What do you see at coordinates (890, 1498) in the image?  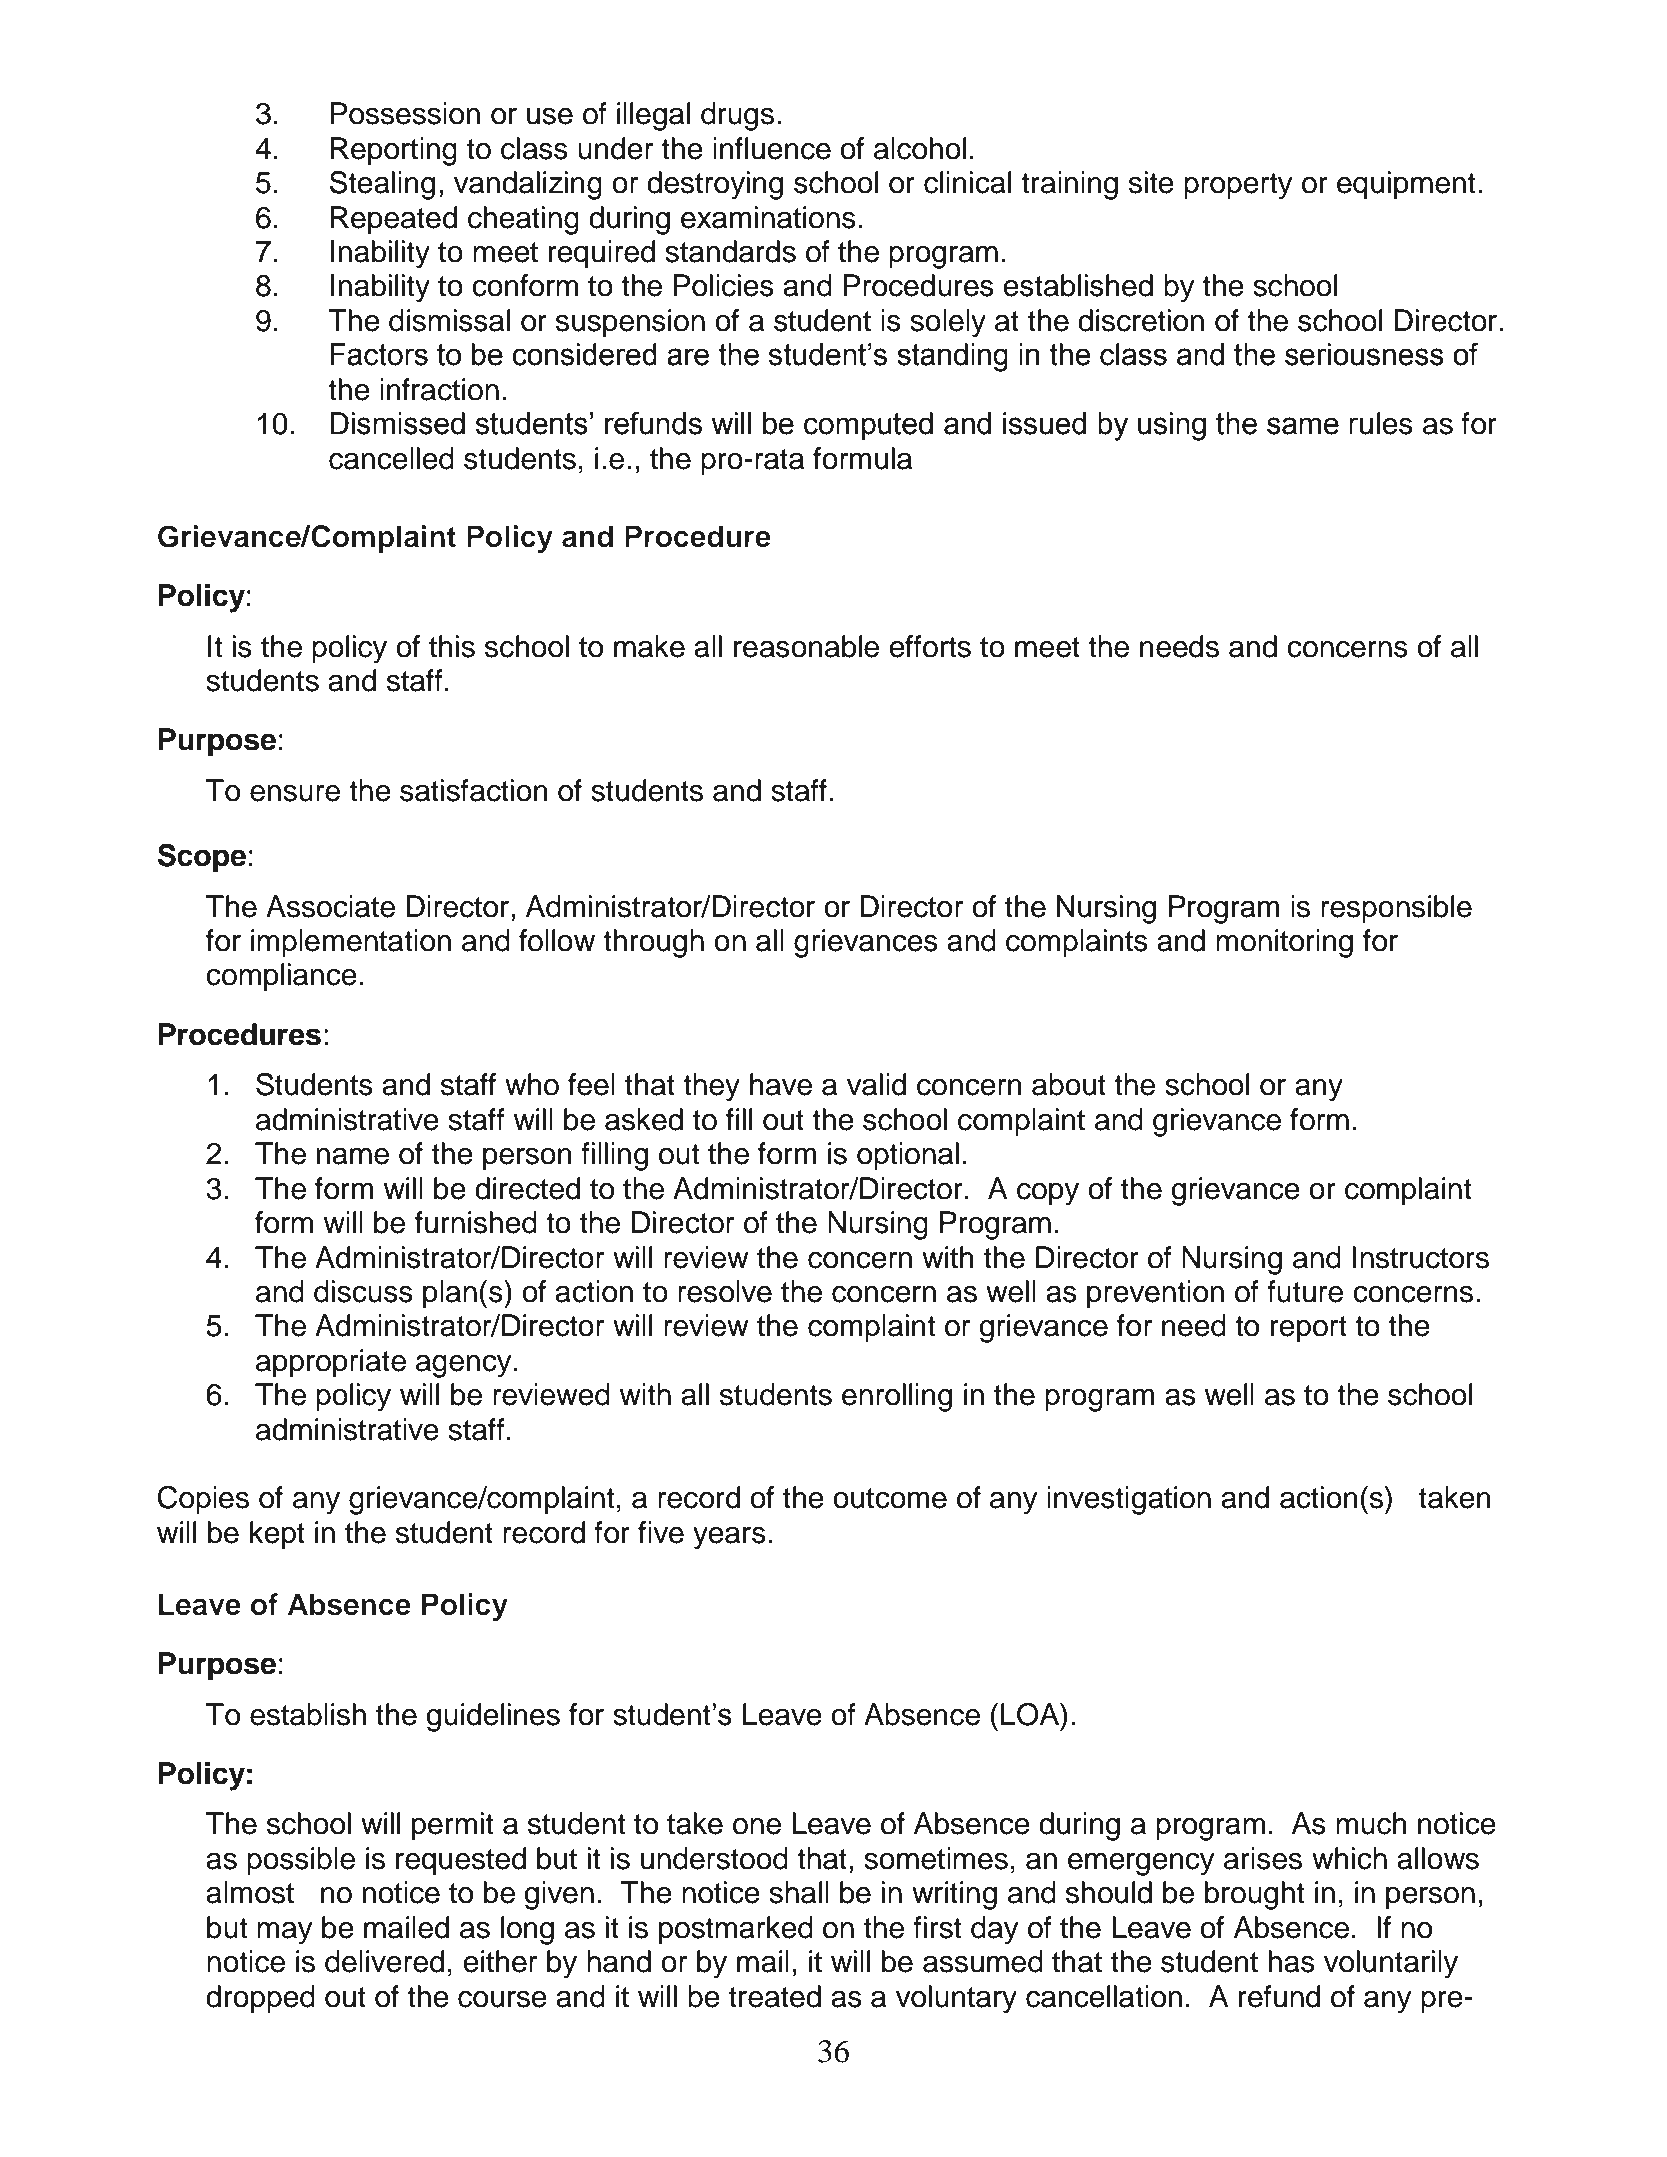 I see `outcome` at bounding box center [890, 1498].
